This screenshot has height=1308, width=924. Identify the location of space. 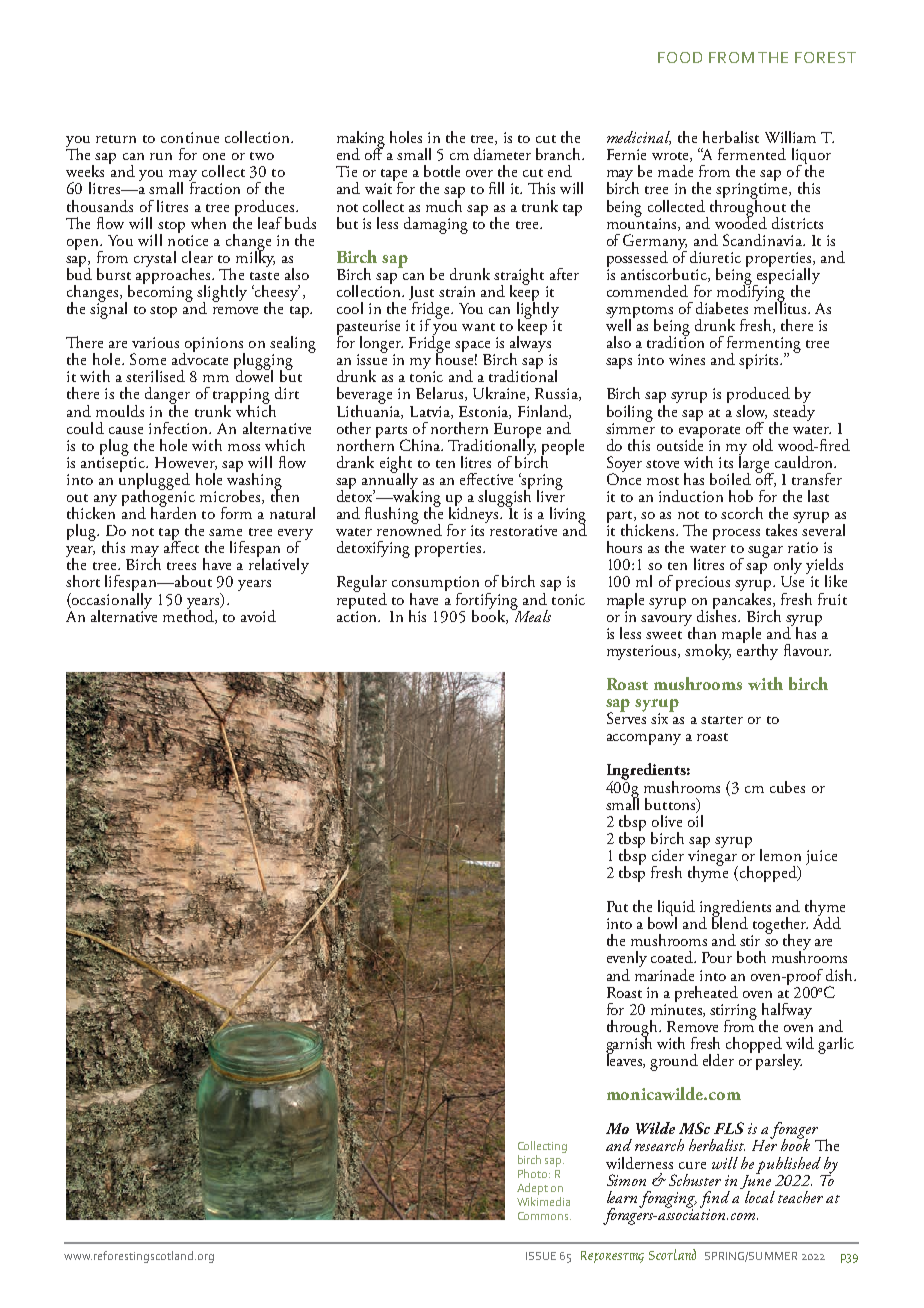
(472, 348).
